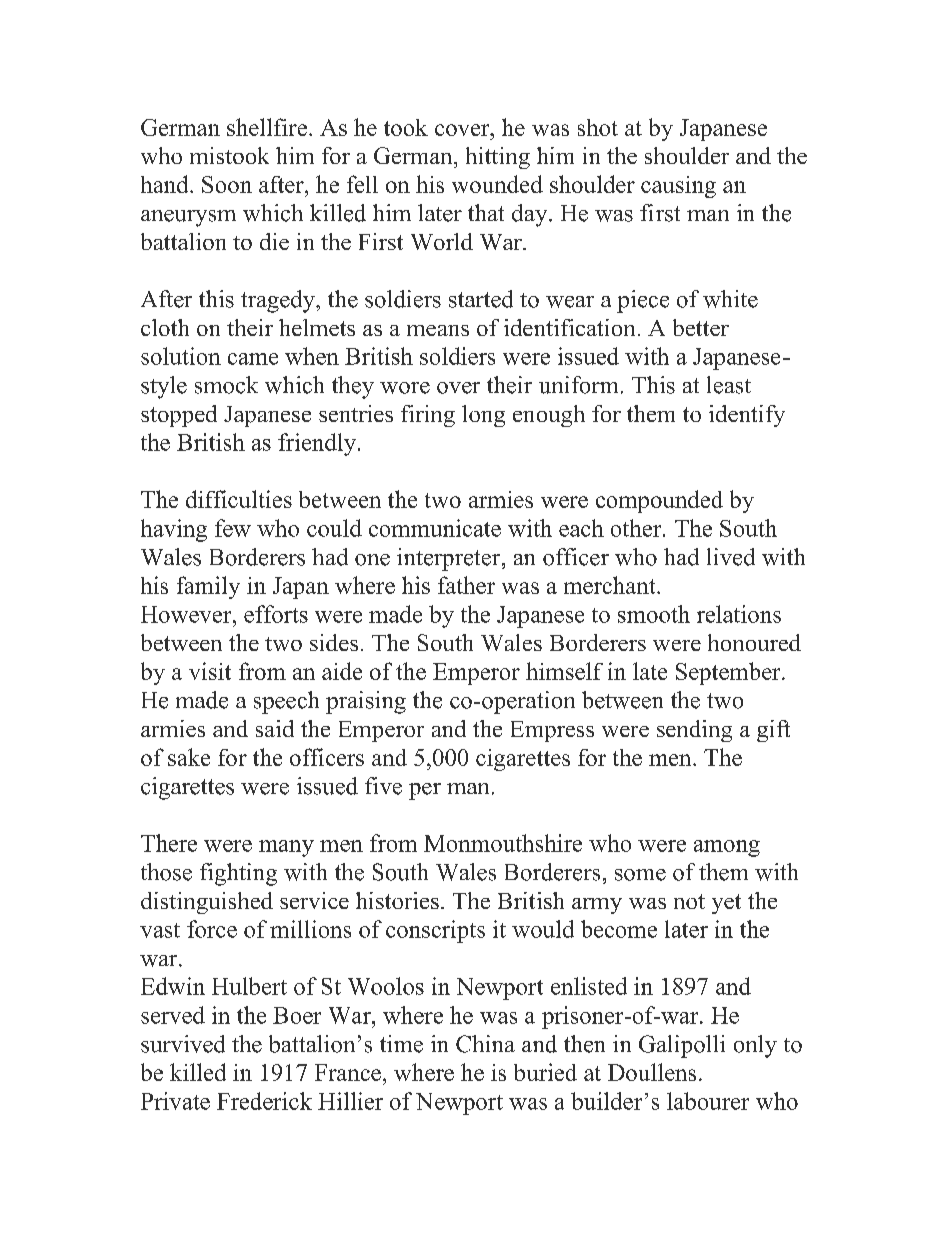  What do you see at coordinates (466, 585) in the document?
I see `father` at bounding box center [466, 585].
